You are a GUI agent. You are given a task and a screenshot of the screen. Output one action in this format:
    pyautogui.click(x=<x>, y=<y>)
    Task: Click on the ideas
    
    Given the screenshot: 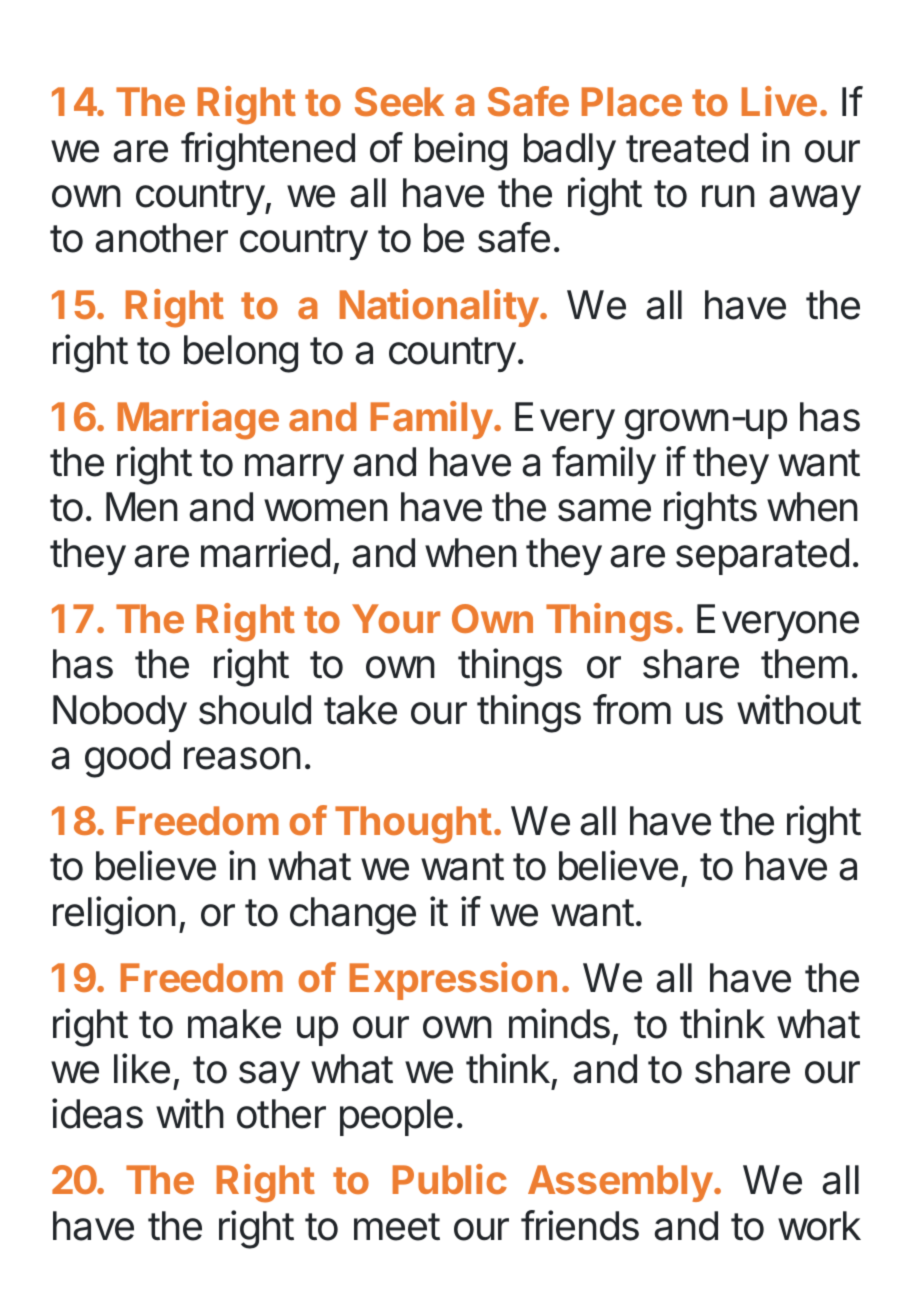 What is the action you would take?
    pyautogui.click(x=97, y=1113)
